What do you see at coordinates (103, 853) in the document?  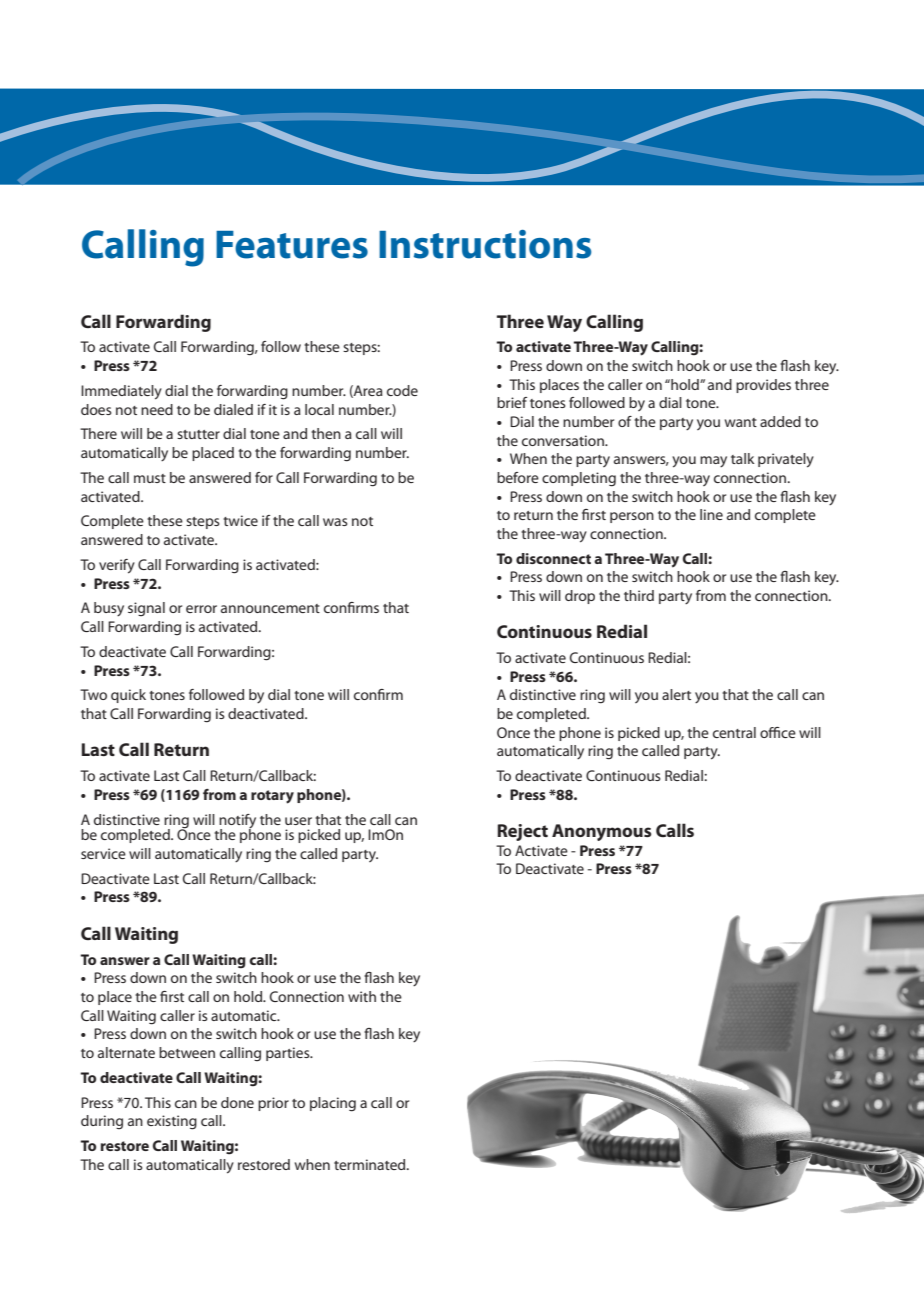 I see `service` at bounding box center [103, 853].
